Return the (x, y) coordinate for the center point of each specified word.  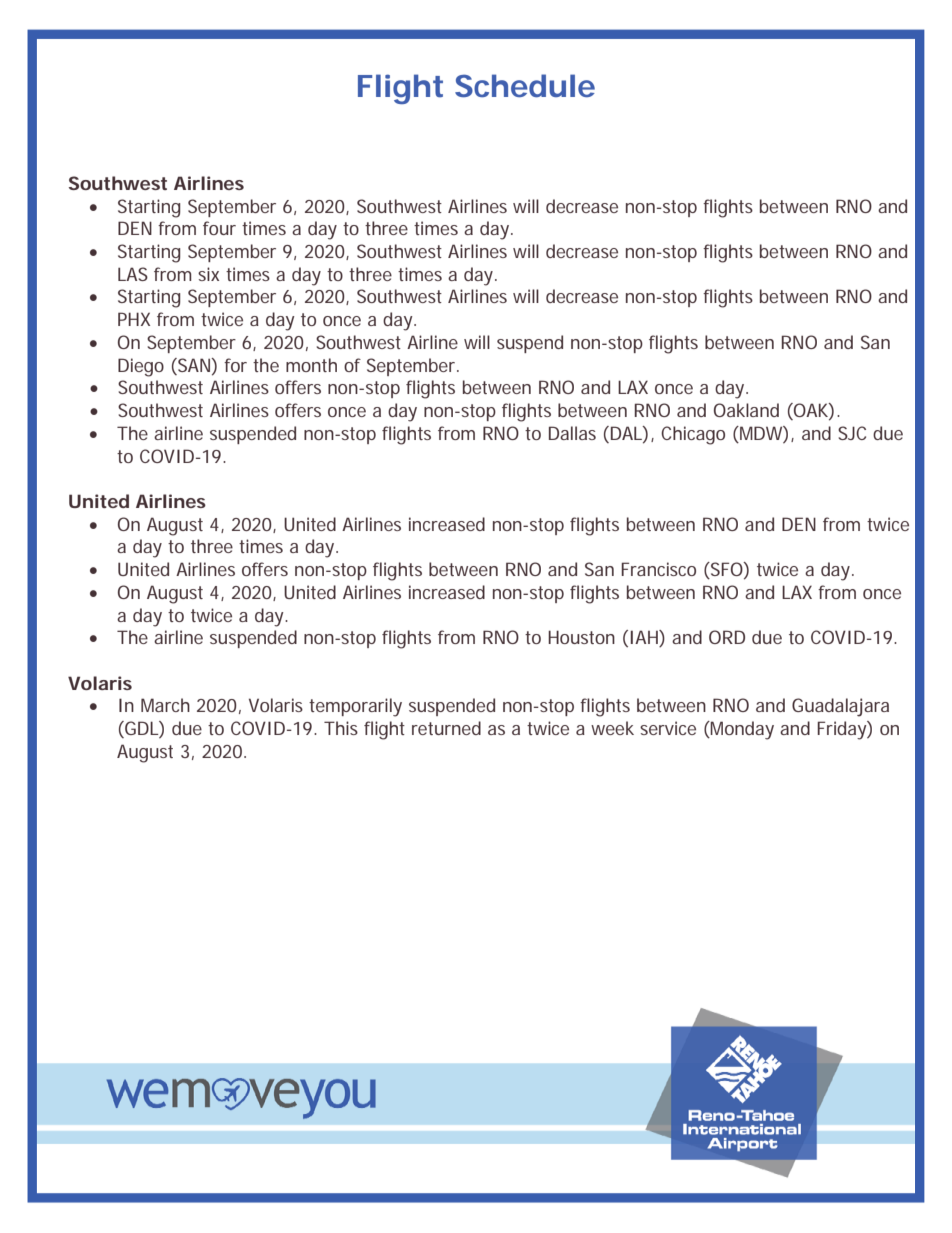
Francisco (658, 569)
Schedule (525, 86)
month (311, 365)
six (208, 274)
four (219, 228)
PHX (134, 319)
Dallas (572, 433)
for (235, 365)
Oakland (746, 410)
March (165, 705)
